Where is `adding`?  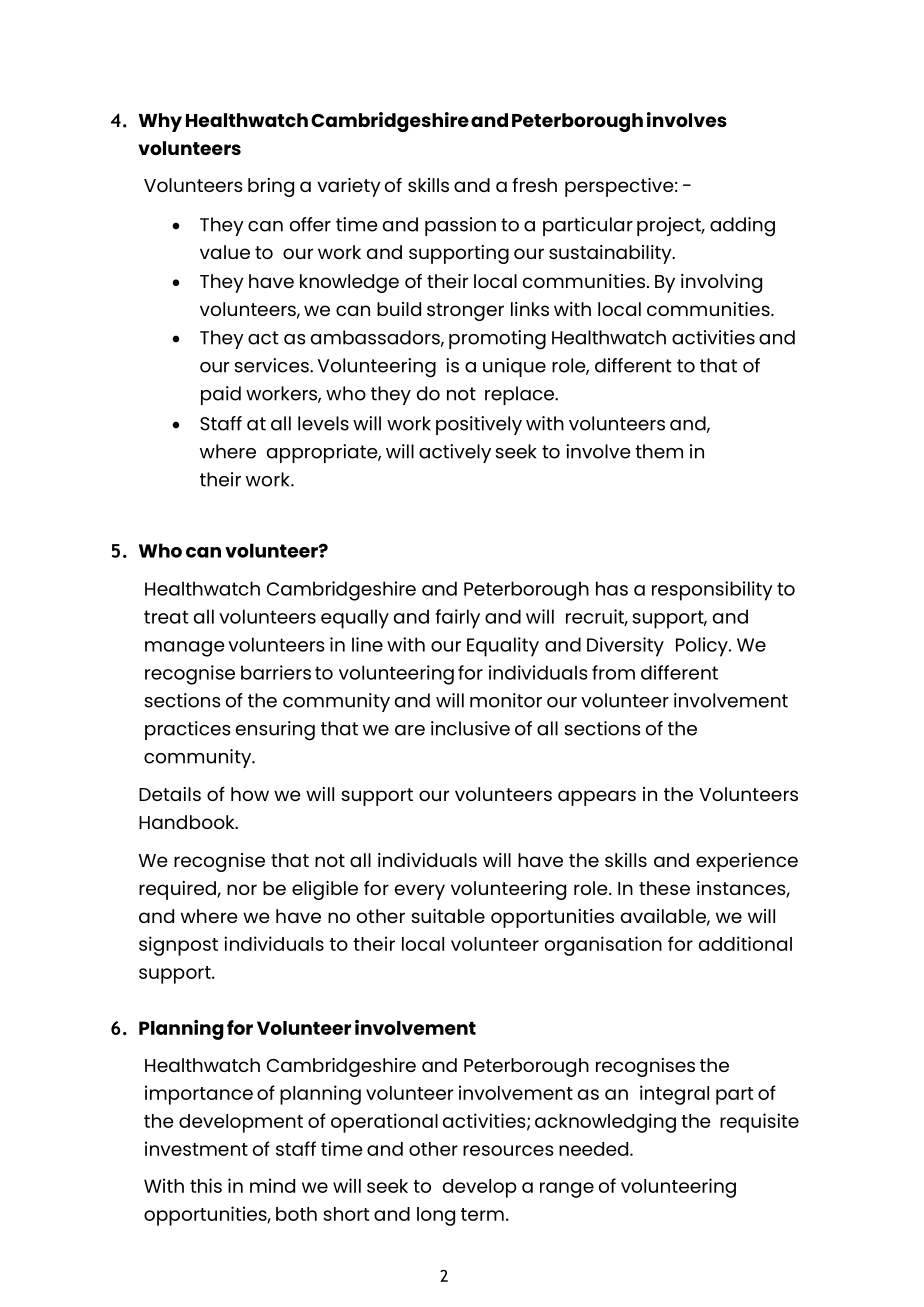
adding is located at coordinates (742, 227).
